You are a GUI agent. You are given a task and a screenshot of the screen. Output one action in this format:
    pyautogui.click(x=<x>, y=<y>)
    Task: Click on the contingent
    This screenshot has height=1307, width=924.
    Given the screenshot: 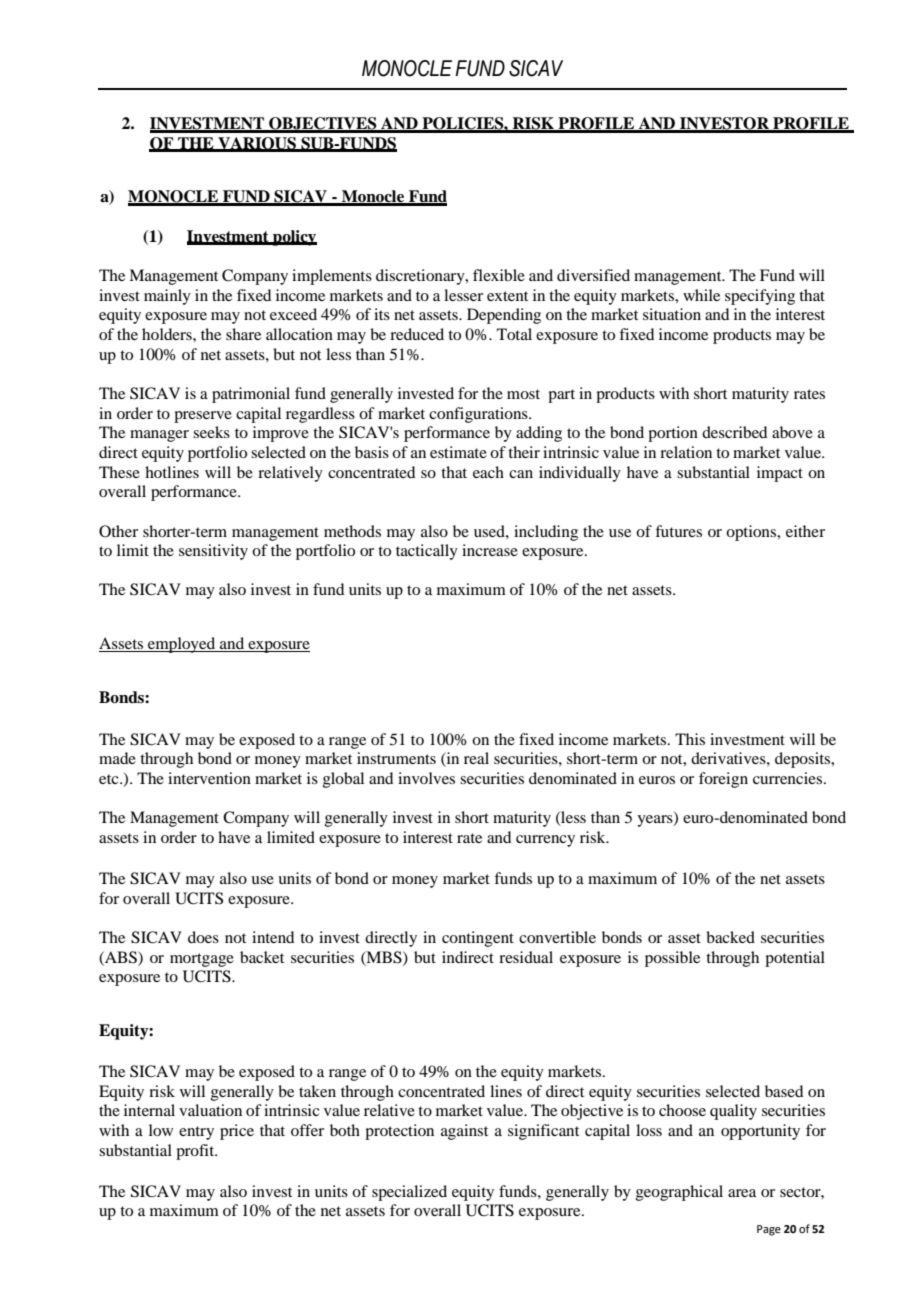 What is the action you would take?
    pyautogui.click(x=478, y=939)
